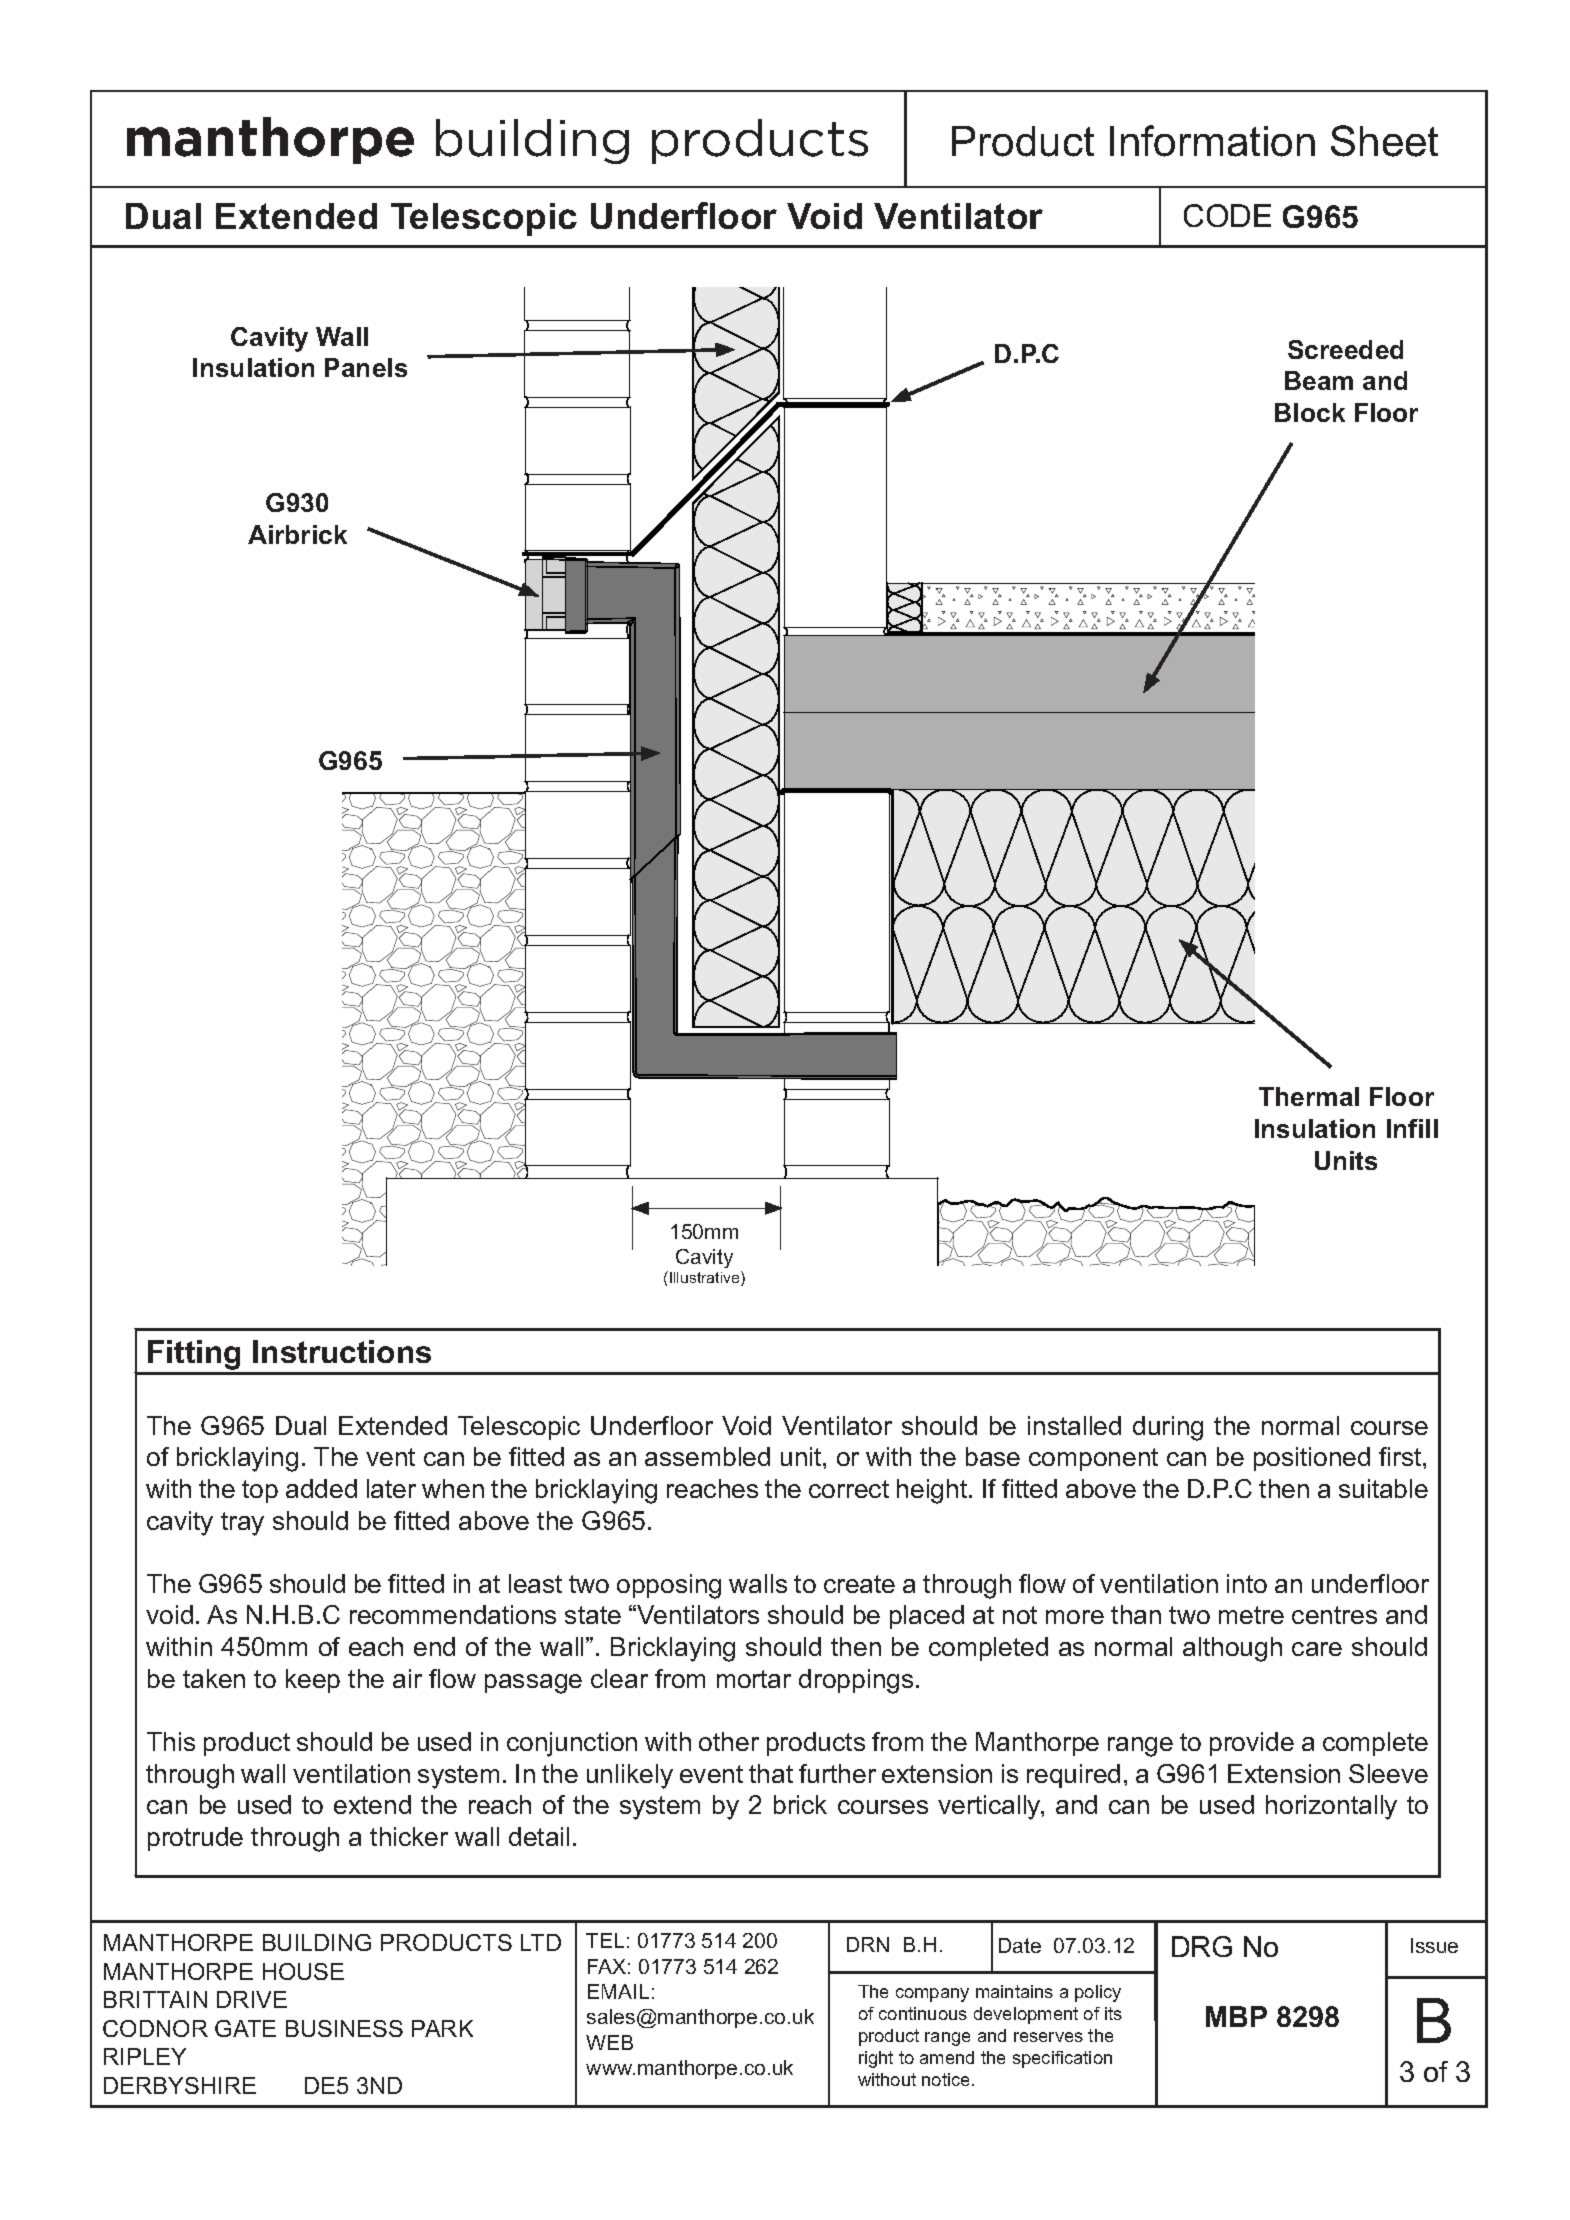 The height and width of the page is (2220, 1570). Describe the element at coordinates (342, 1351) in the page. I see `Instructions` at that location.
